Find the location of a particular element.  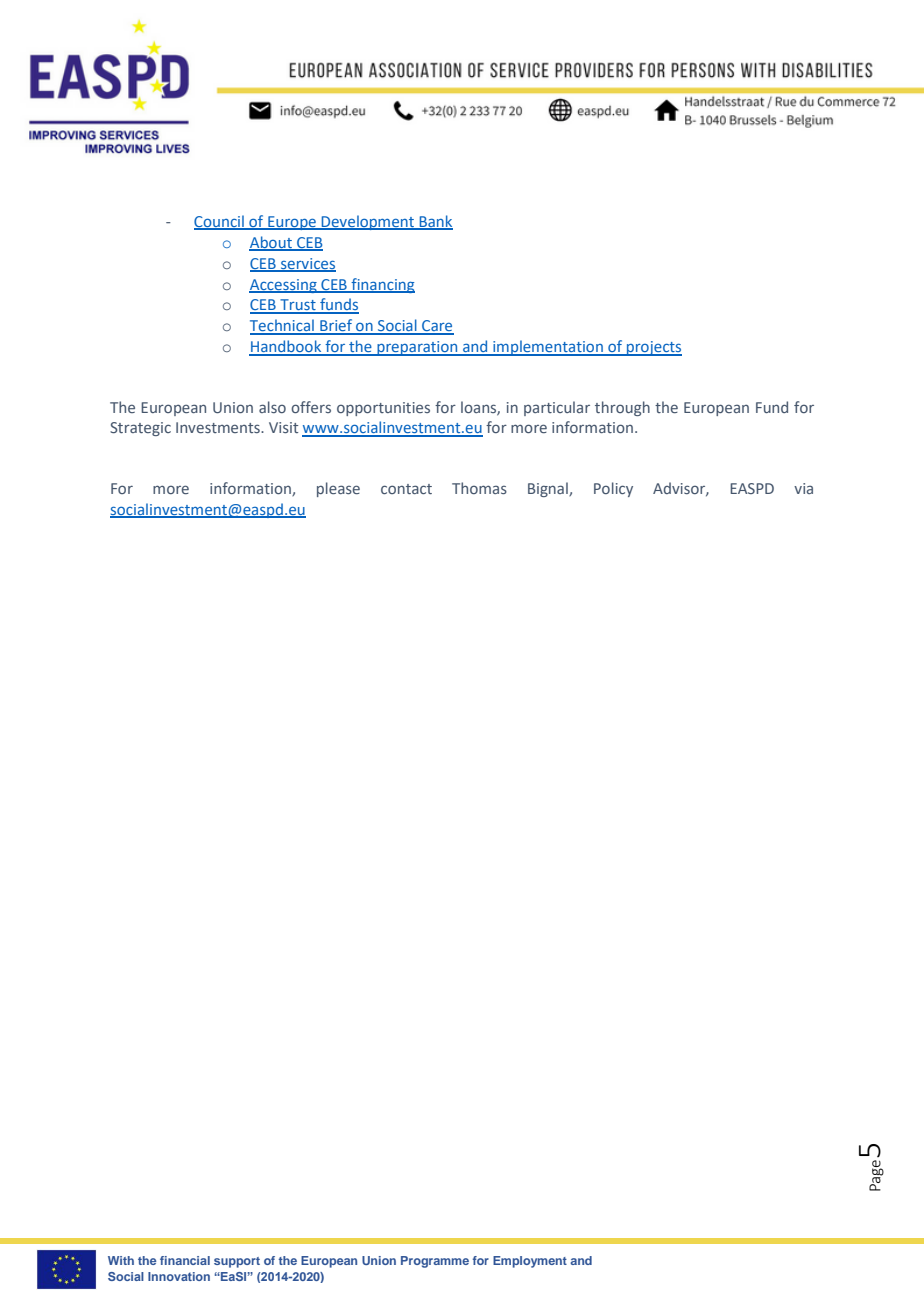

Bank is located at coordinates (435, 222).
